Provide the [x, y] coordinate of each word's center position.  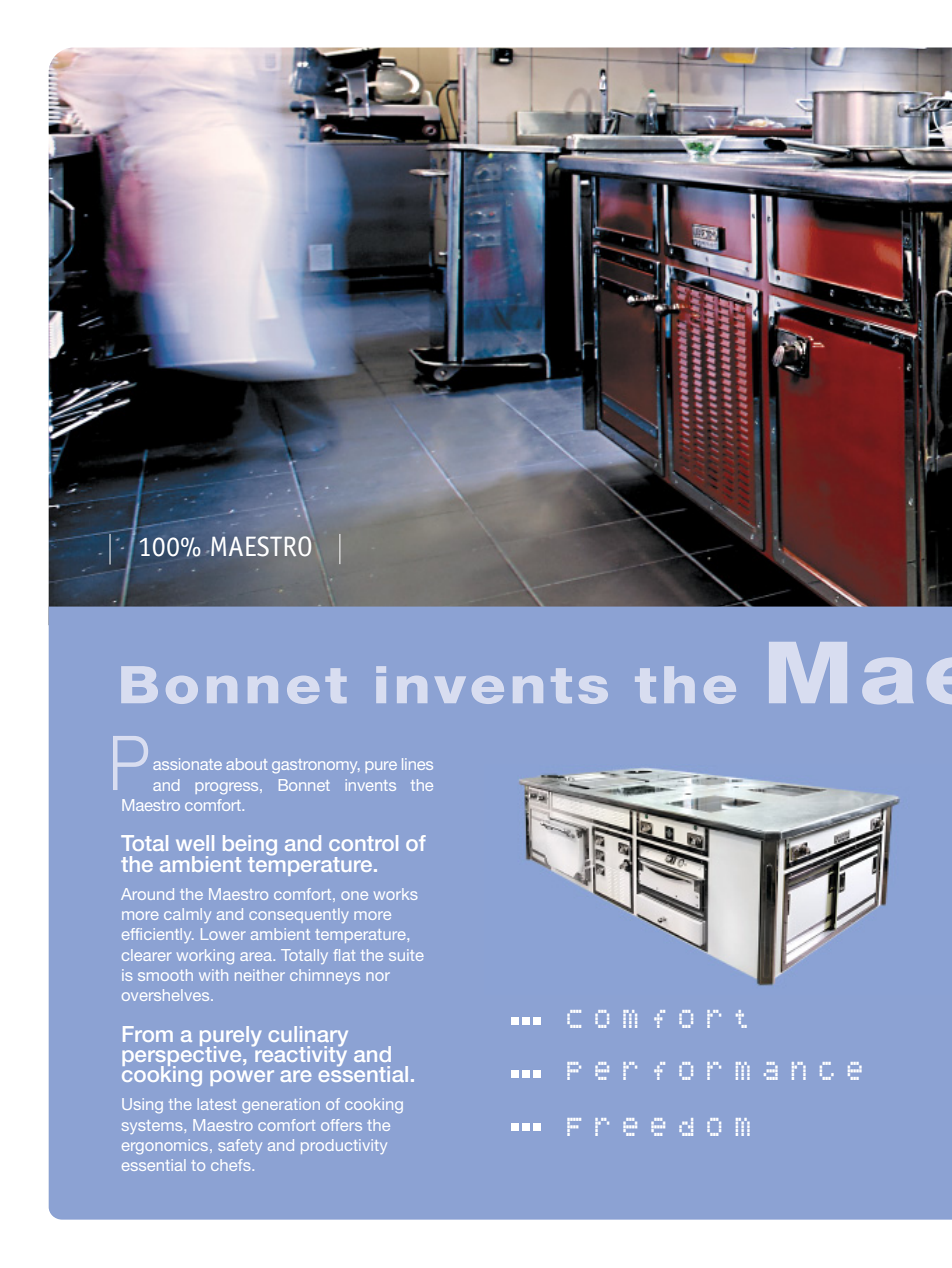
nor [378, 976]
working [205, 956]
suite [406, 955]
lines [417, 764]
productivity [344, 1146]
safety [240, 1146]
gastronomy [316, 766]
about [246, 764]
